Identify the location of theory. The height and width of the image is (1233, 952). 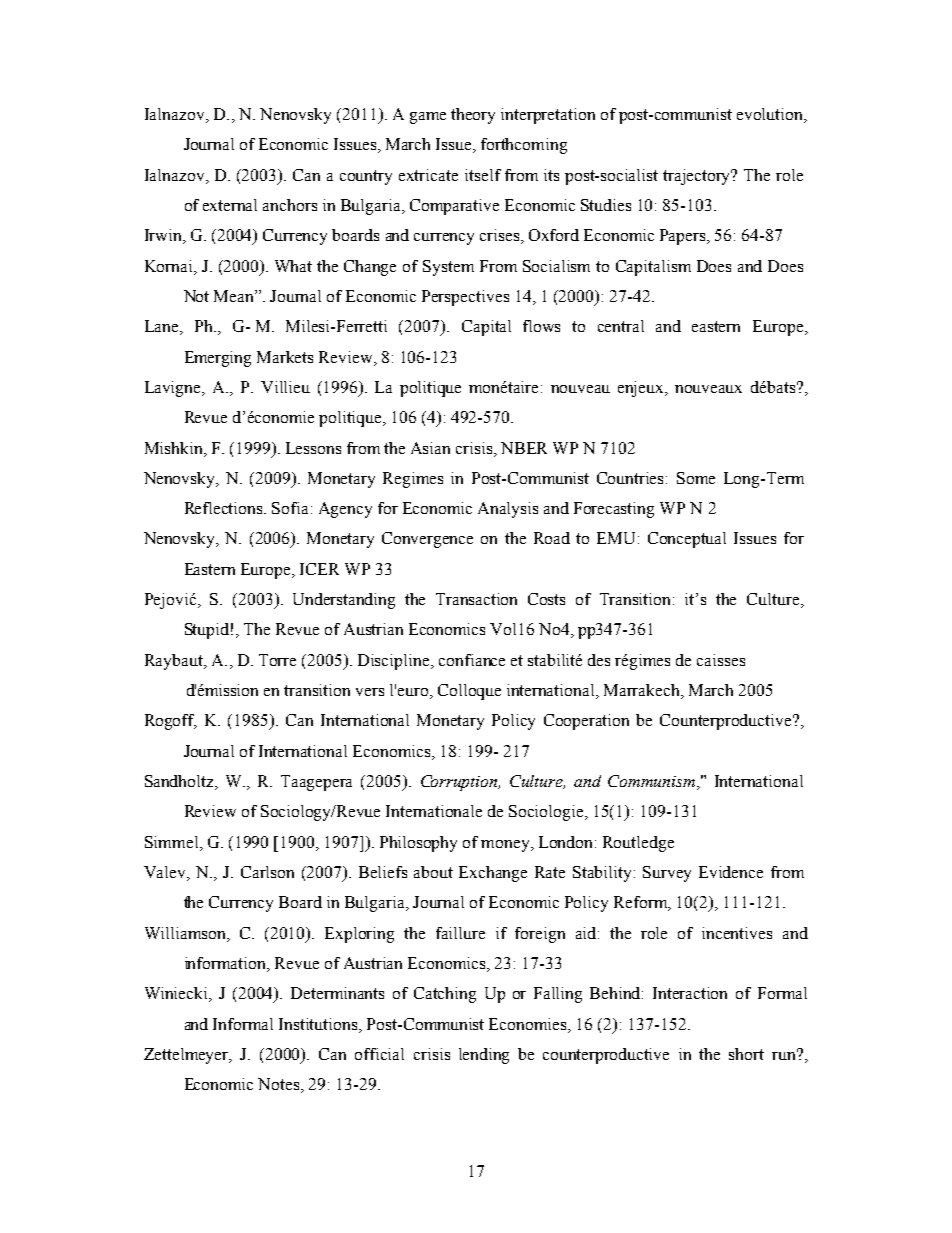
(473, 116).
